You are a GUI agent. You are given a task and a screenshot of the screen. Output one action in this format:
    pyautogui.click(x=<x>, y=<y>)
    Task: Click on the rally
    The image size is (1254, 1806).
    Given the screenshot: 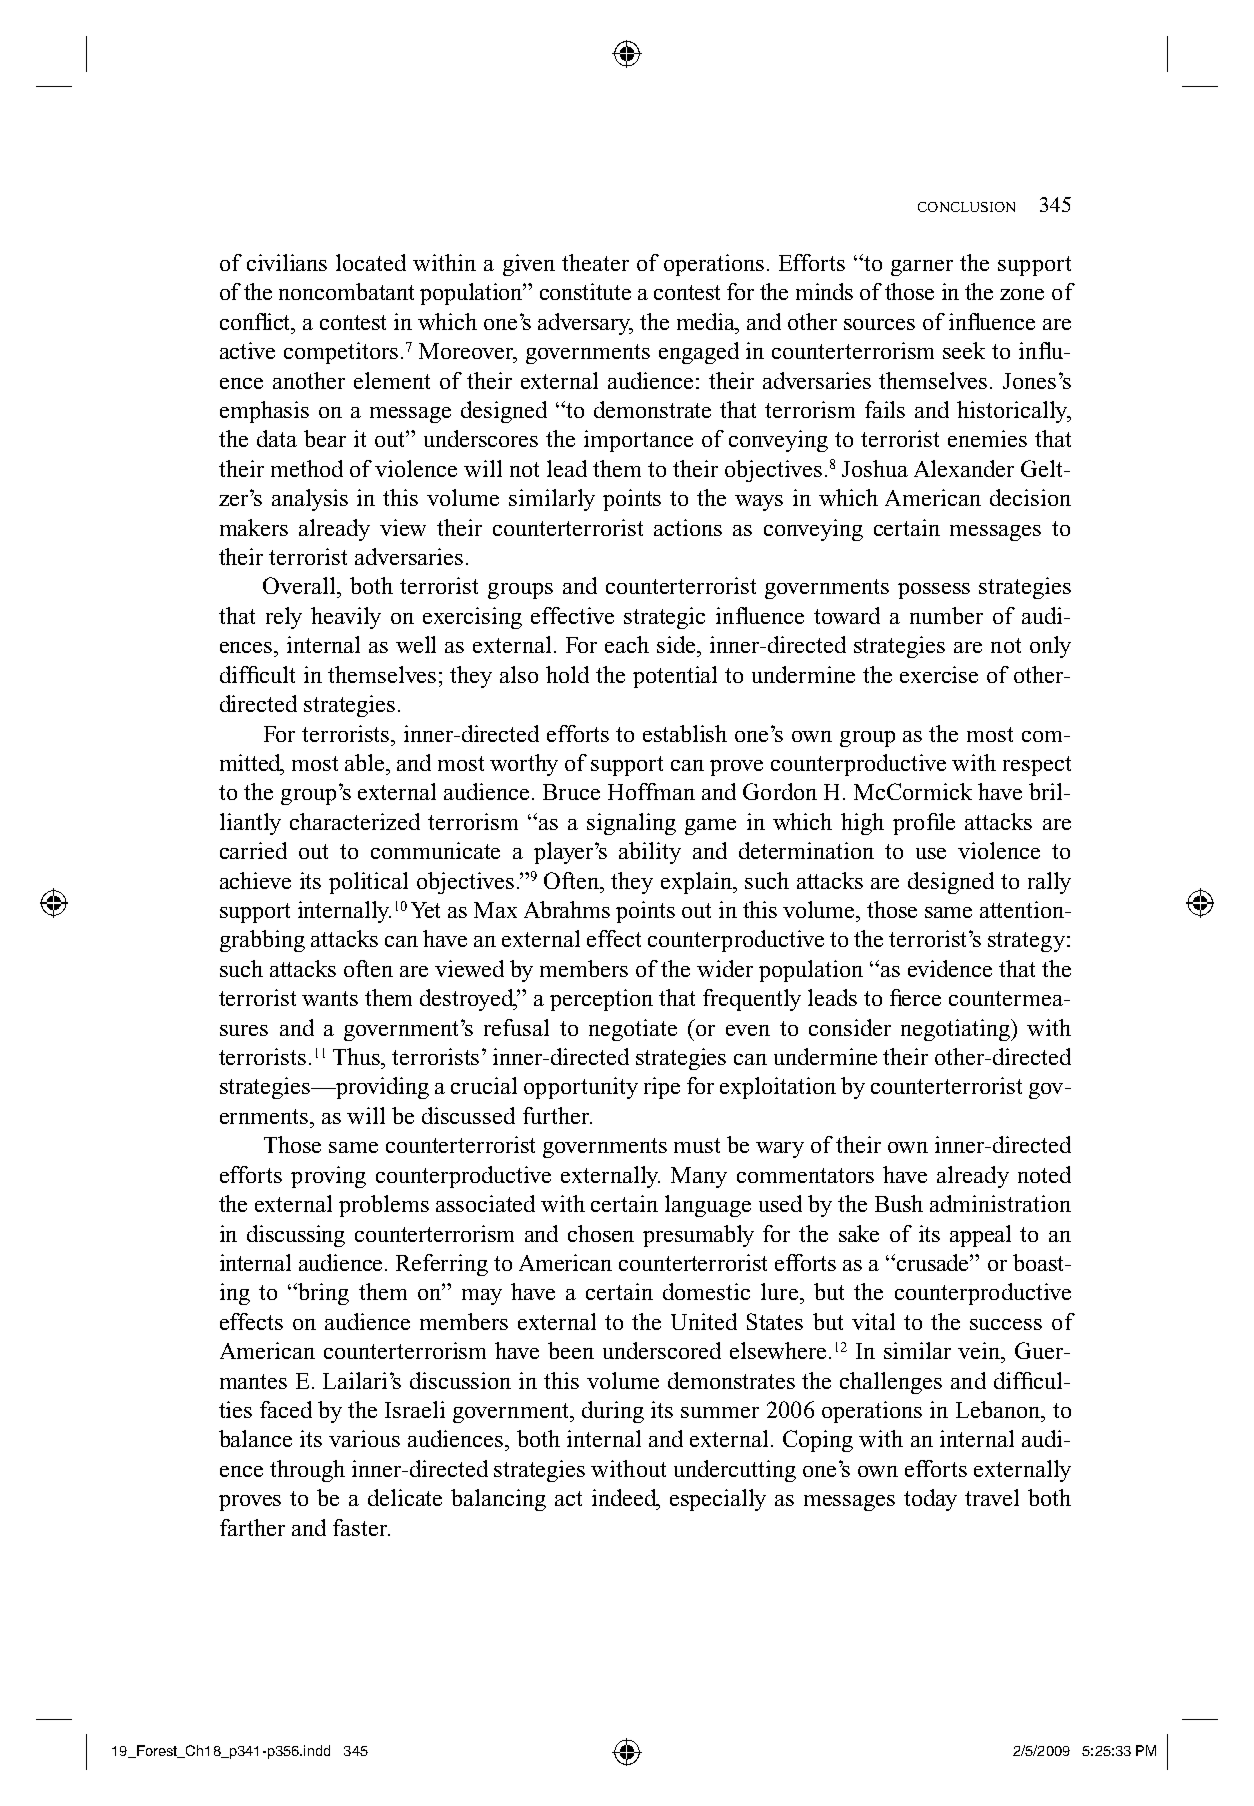 What is the action you would take?
    pyautogui.click(x=1049, y=883)
